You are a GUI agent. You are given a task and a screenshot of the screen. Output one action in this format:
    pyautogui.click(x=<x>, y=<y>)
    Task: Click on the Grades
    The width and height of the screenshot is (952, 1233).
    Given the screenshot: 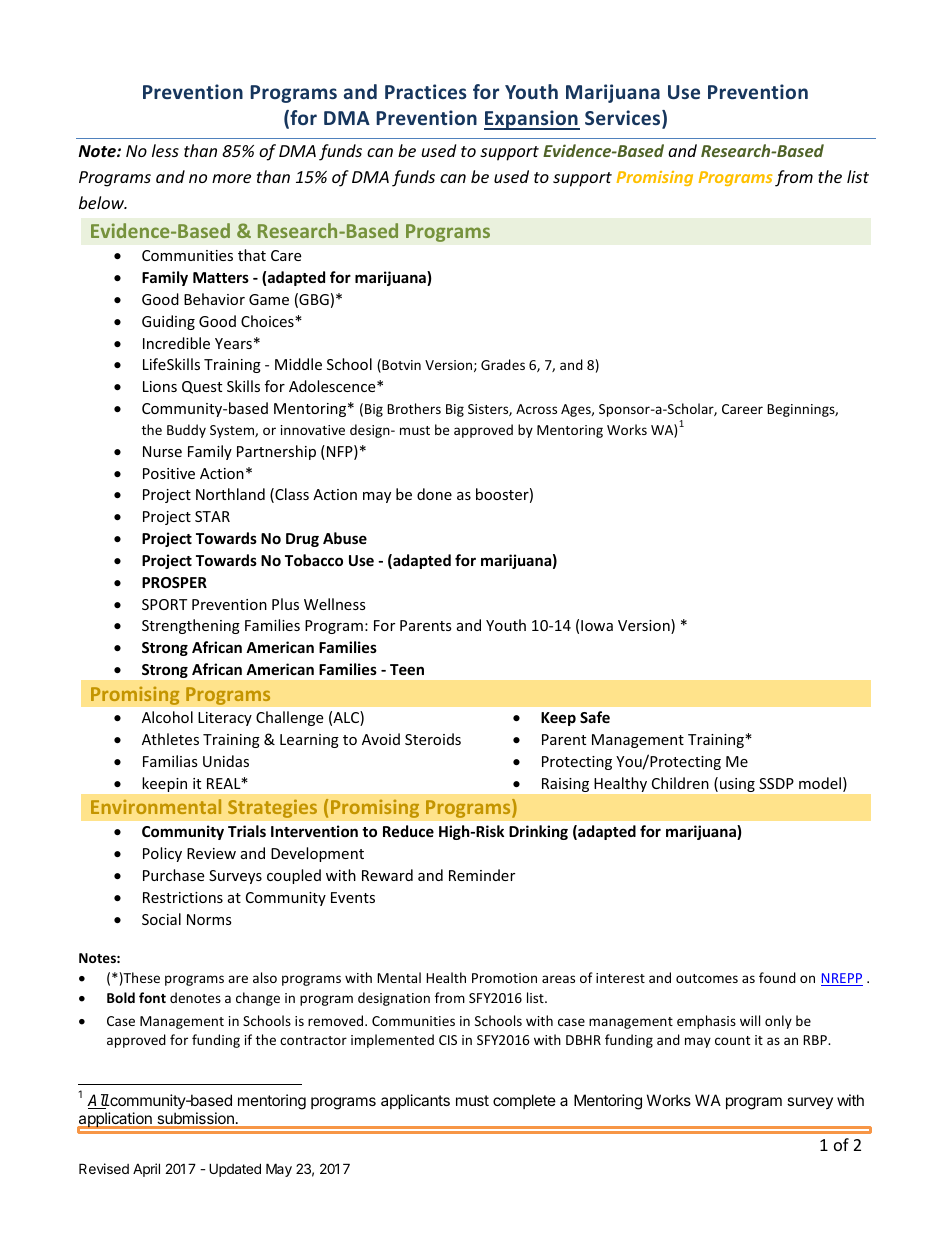 What is the action you would take?
    pyautogui.click(x=503, y=364)
